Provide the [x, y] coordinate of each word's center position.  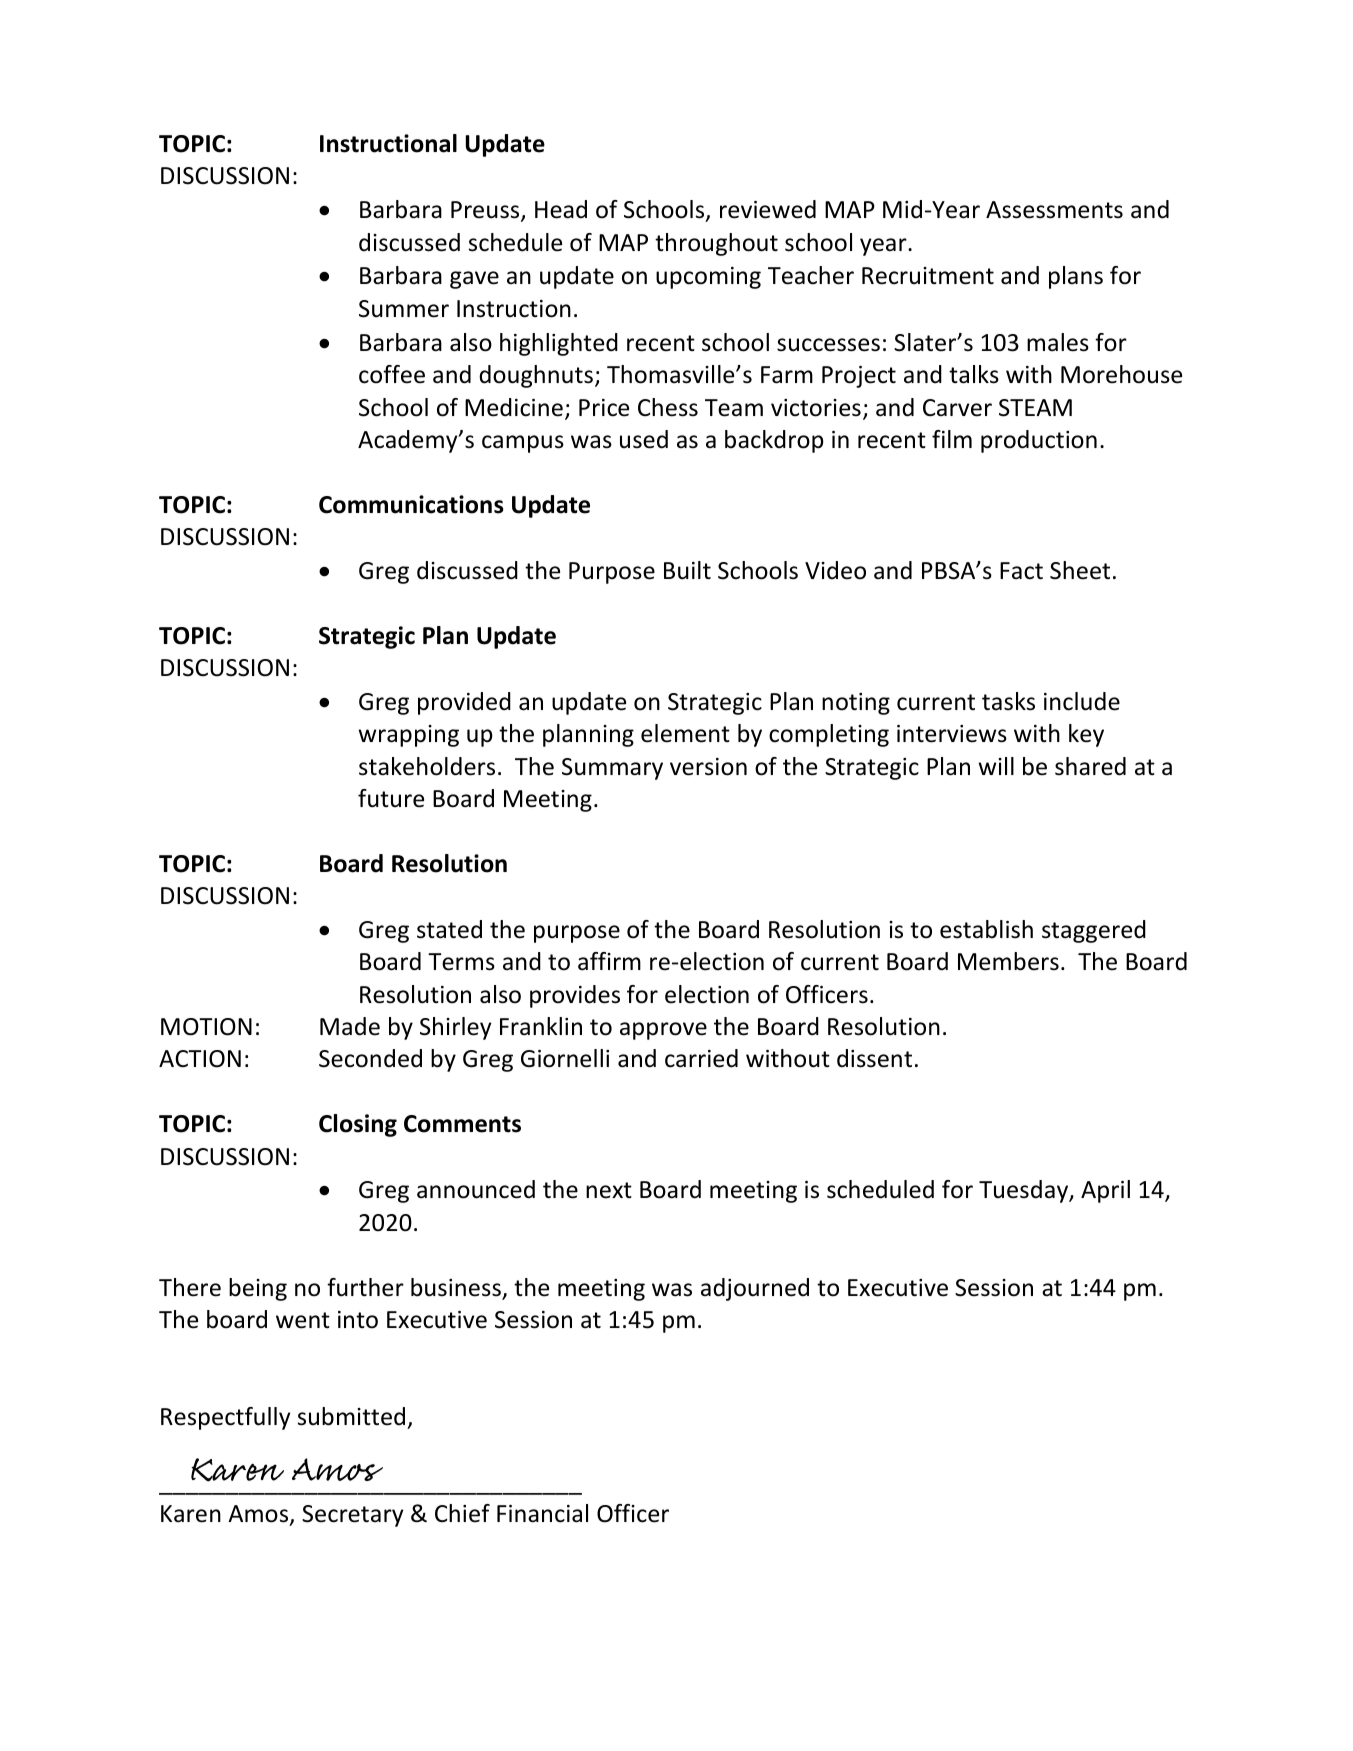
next [609, 1190]
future [391, 798]
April [1105, 1191]
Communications [411, 504]
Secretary [352, 1516]
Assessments [1054, 210]
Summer [404, 309]
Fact [1021, 571]
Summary [612, 769]
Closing [358, 1125]
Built [687, 570]
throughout [716, 244]
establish [986, 929]
